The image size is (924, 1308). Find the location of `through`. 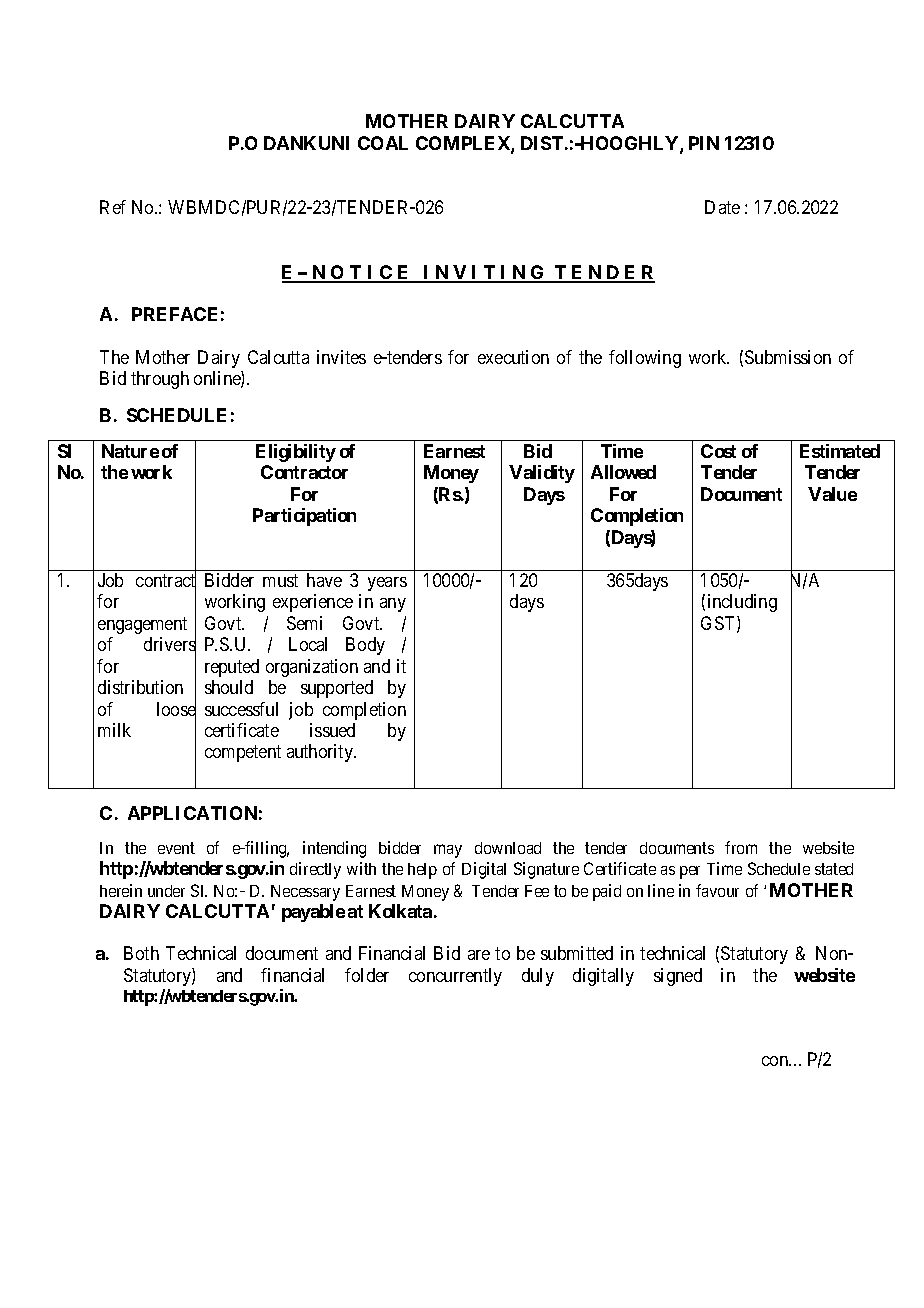

through is located at coordinates (160, 380).
